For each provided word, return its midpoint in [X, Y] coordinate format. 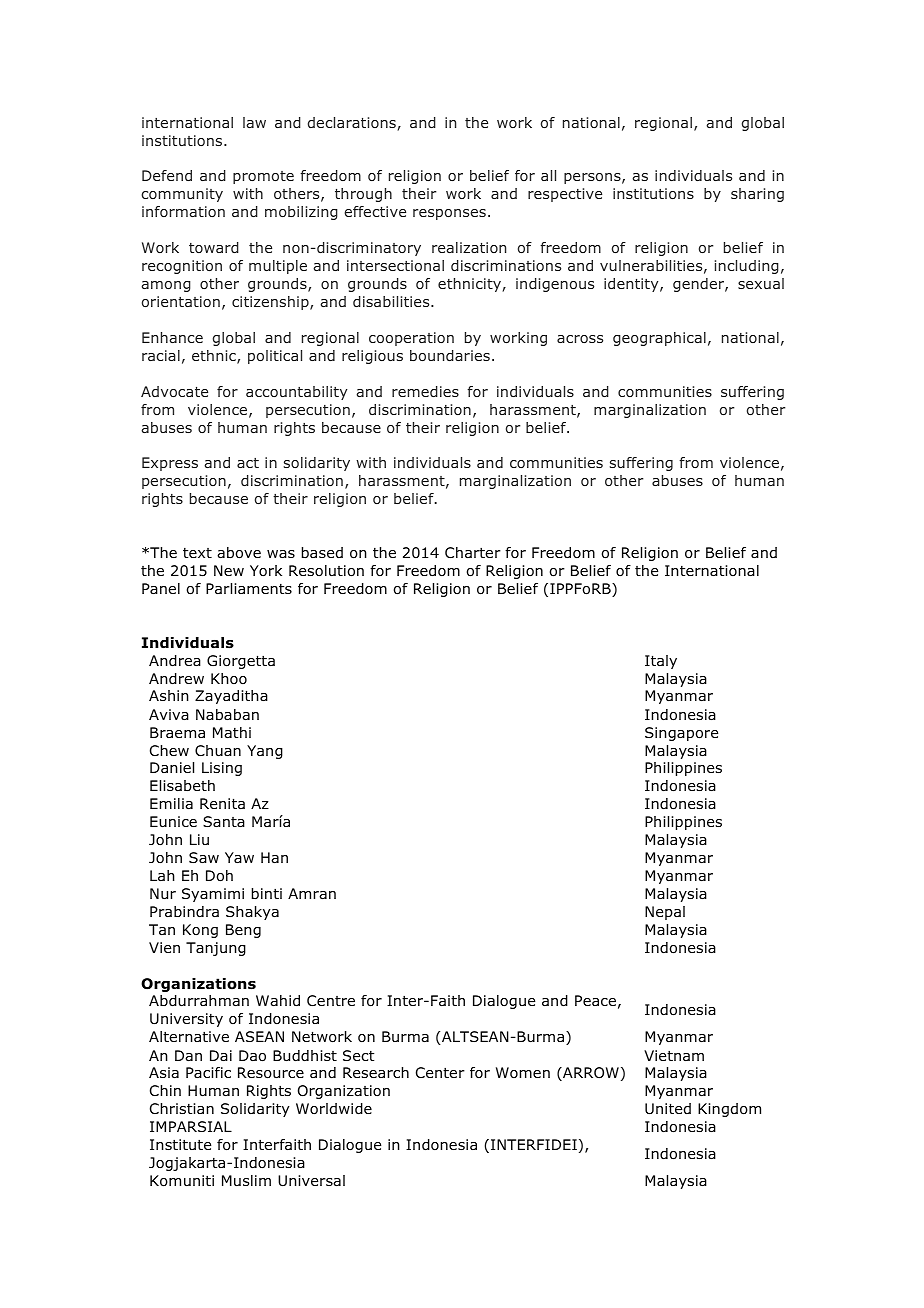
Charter [473, 553]
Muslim [246, 1181]
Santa [224, 821]
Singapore [681, 734]
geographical [659, 339]
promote [263, 177]
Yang [265, 752]
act [248, 463]
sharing [757, 195]
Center [440, 1072]
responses [449, 214]
